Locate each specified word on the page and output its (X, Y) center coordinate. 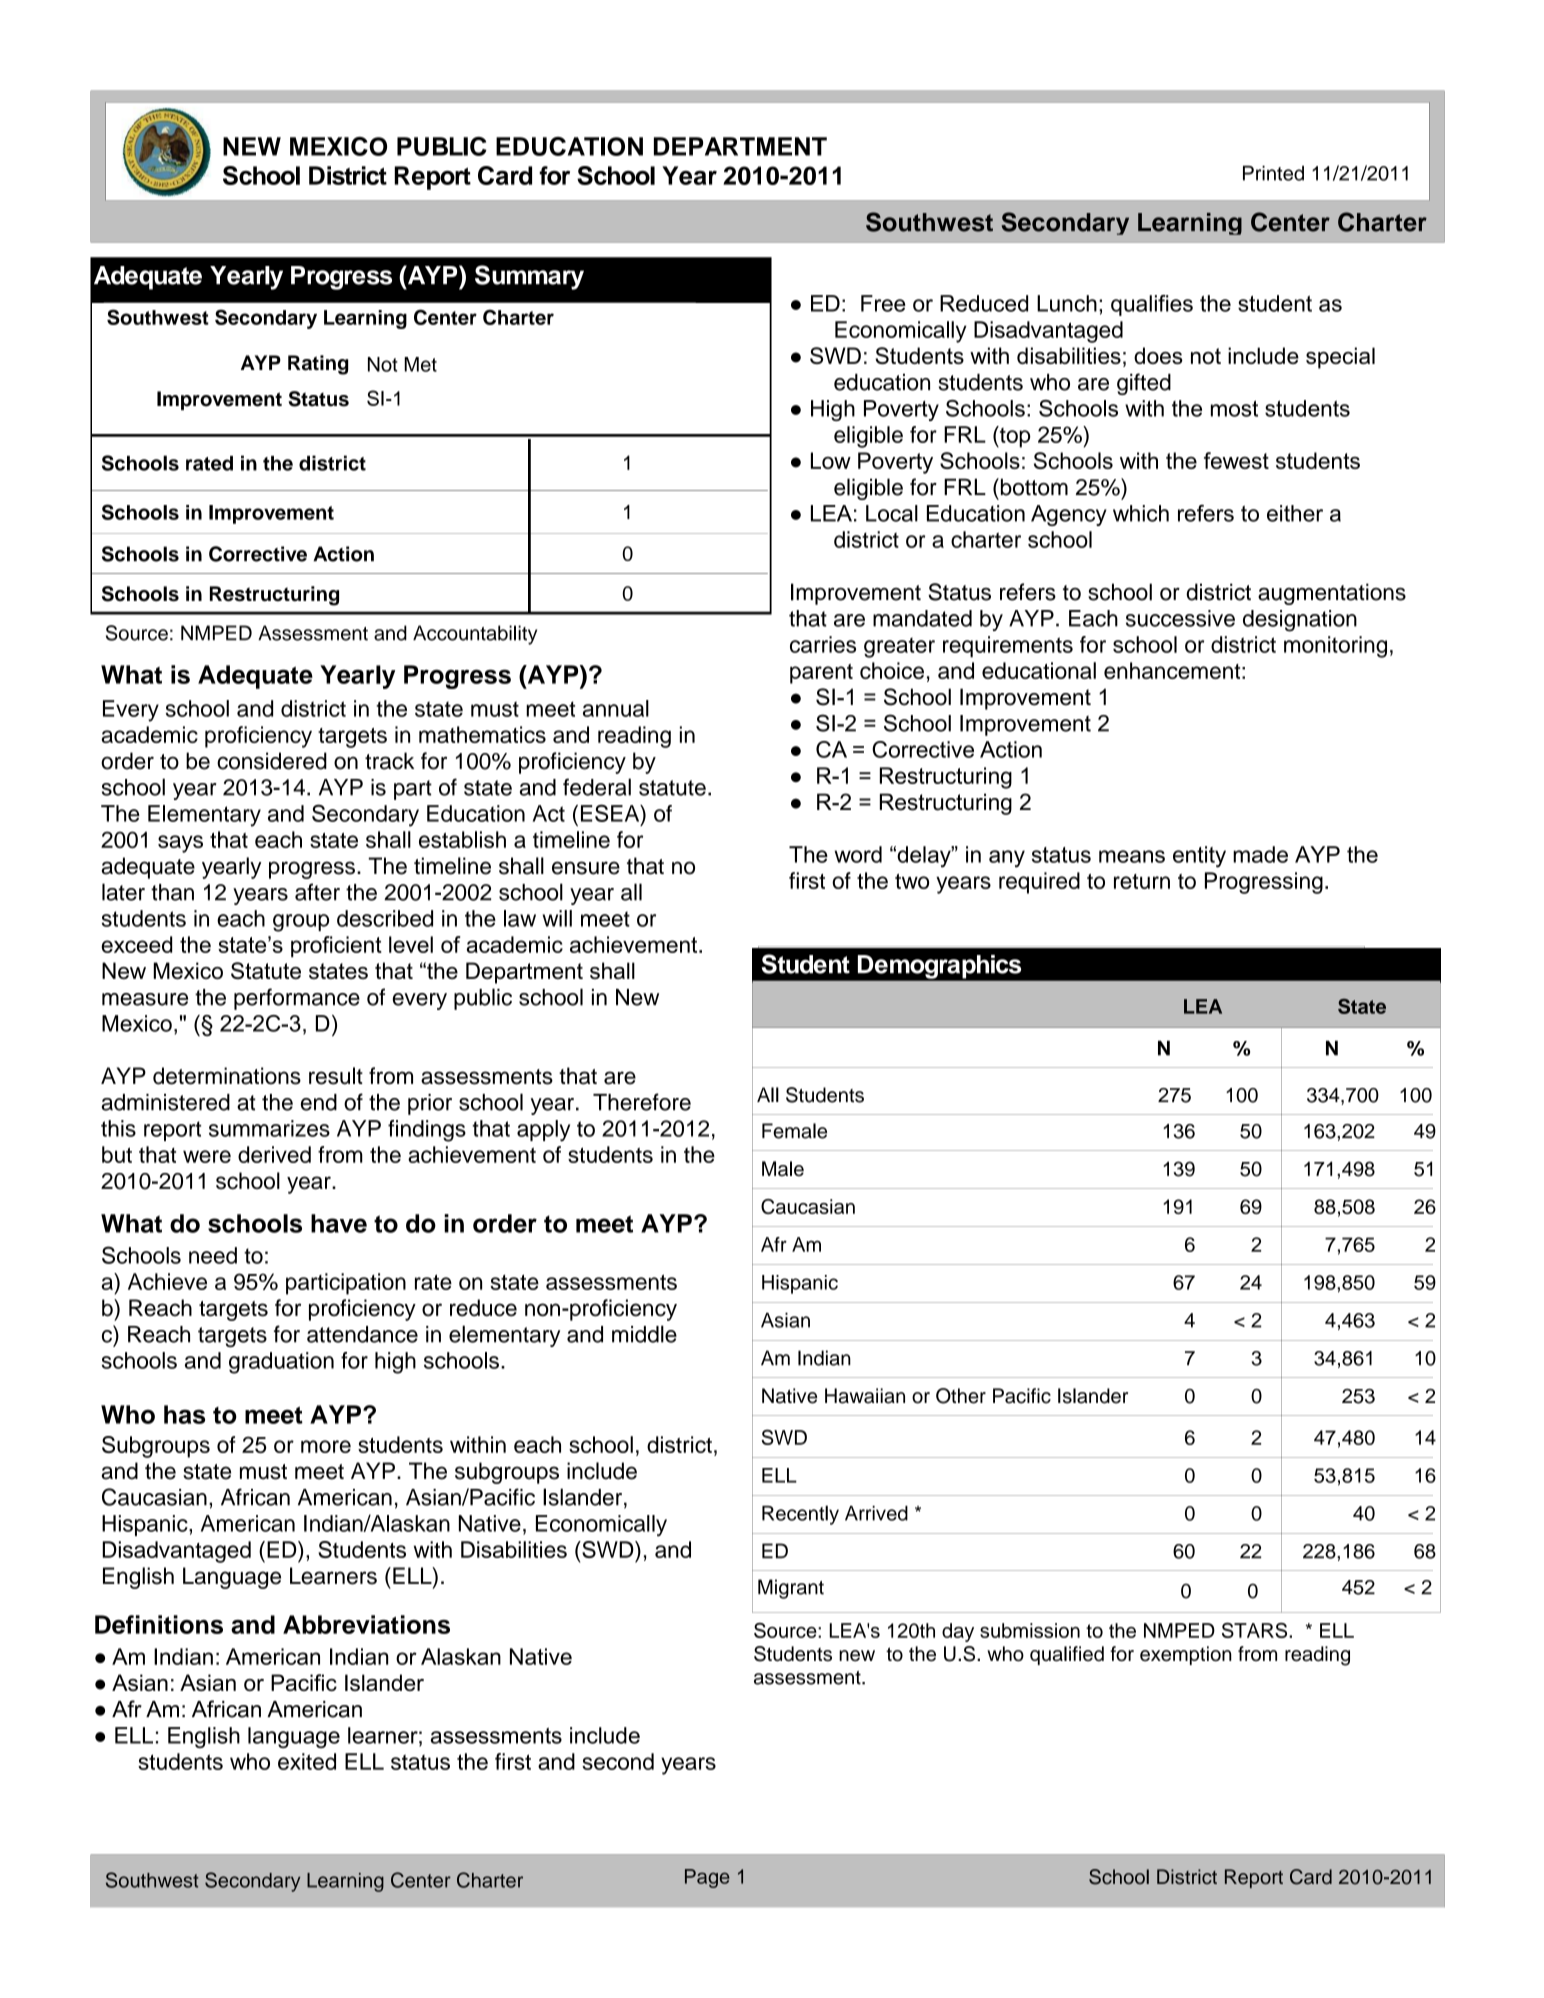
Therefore (642, 1102)
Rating (318, 365)
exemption (1186, 1655)
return (1142, 881)
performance (297, 999)
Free (883, 303)
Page (707, 1878)
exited (307, 1761)
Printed (1273, 173)
